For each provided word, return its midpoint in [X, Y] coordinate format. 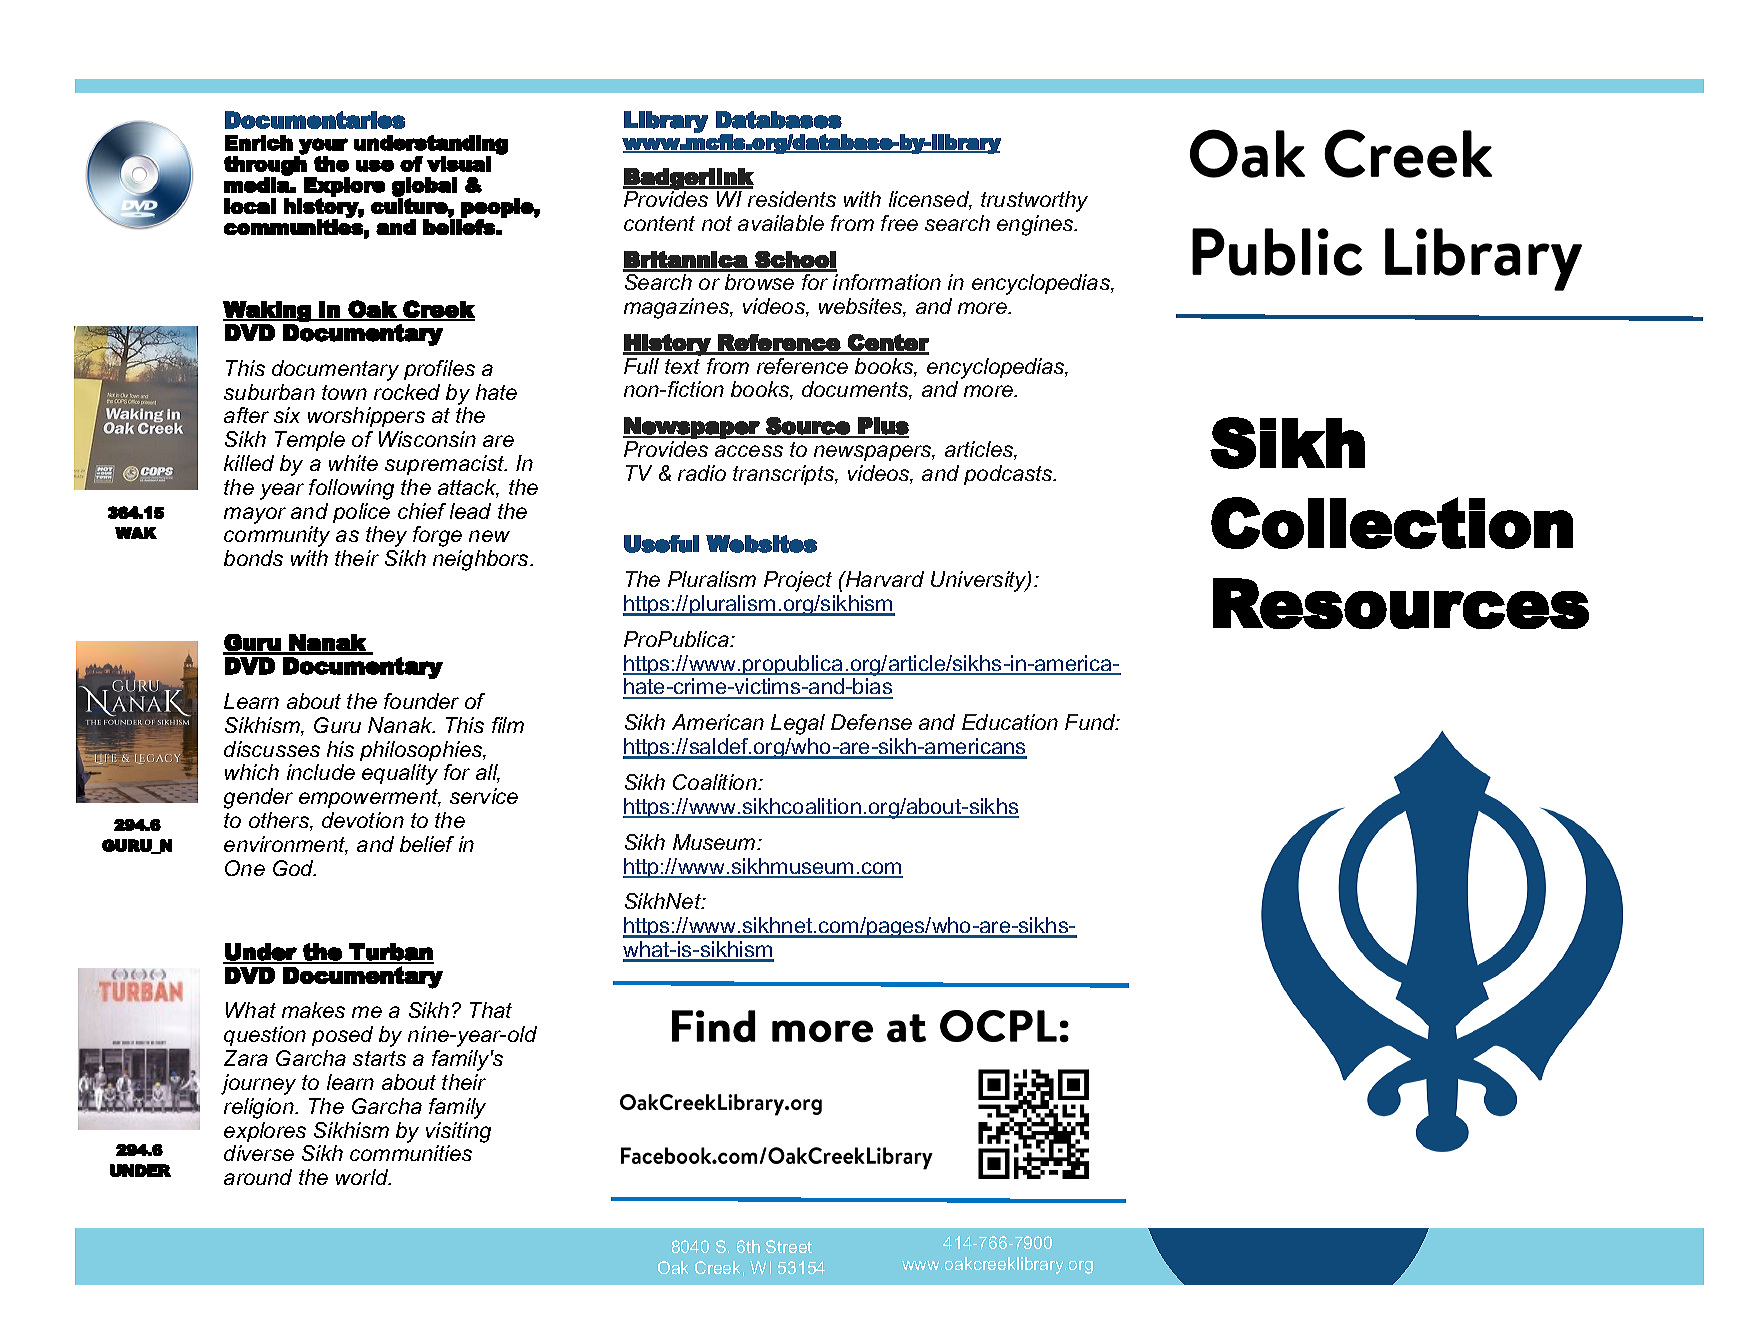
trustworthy [1034, 201]
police [361, 513]
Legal [798, 724]
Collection [1392, 523]
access [749, 451]
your [323, 146]
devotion [363, 820]
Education [1010, 722]
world [363, 1177]
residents [792, 199]
